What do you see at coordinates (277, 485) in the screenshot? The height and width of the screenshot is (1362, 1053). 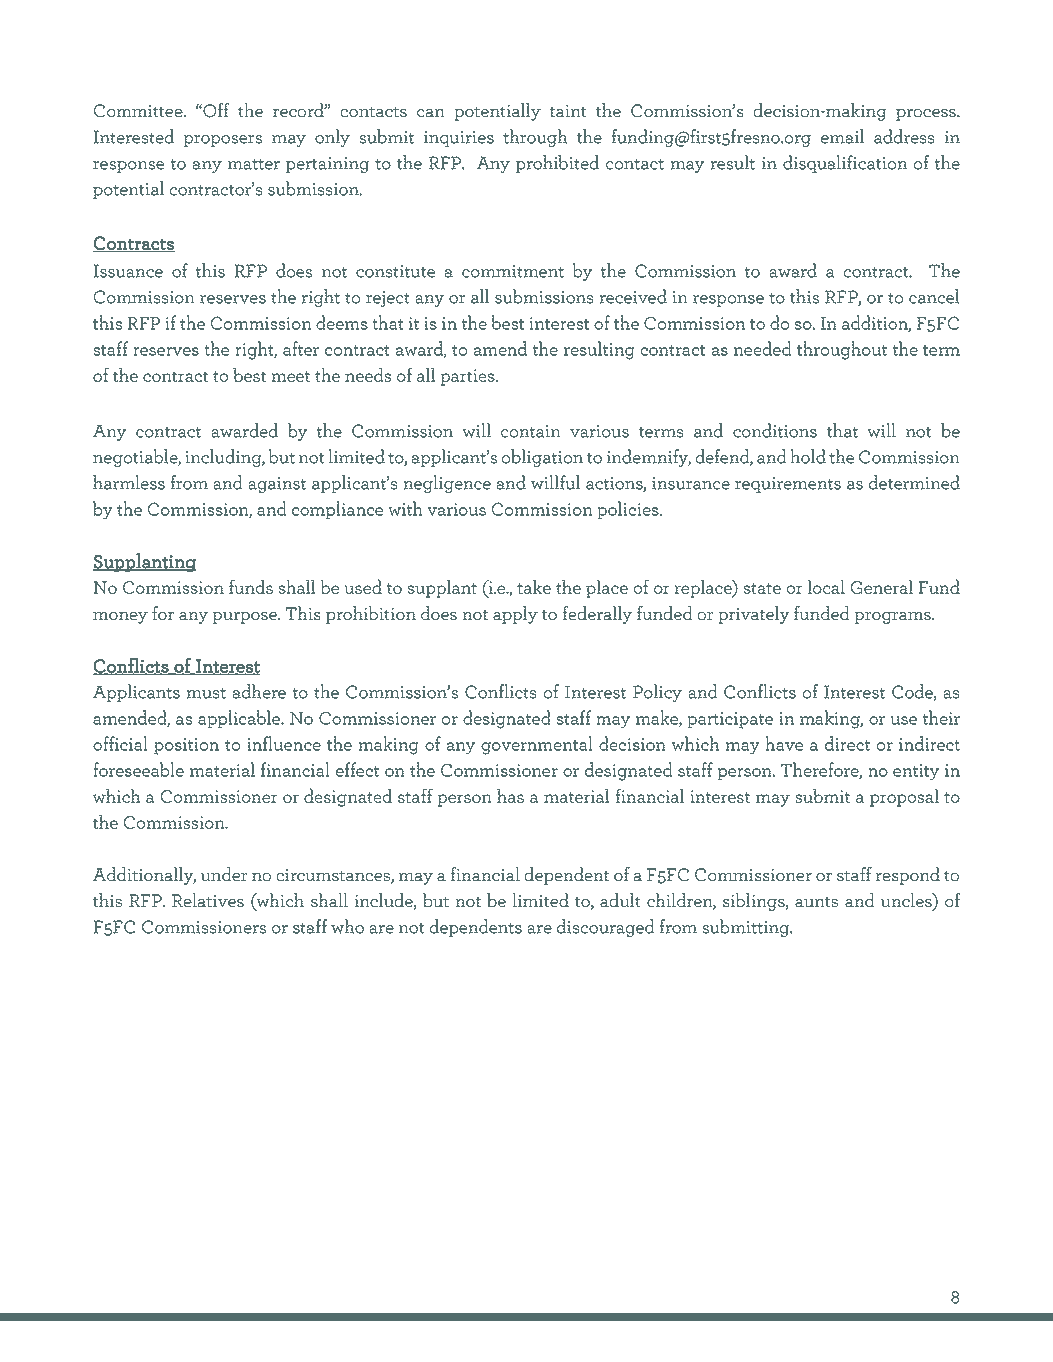 I see `against` at bounding box center [277, 485].
